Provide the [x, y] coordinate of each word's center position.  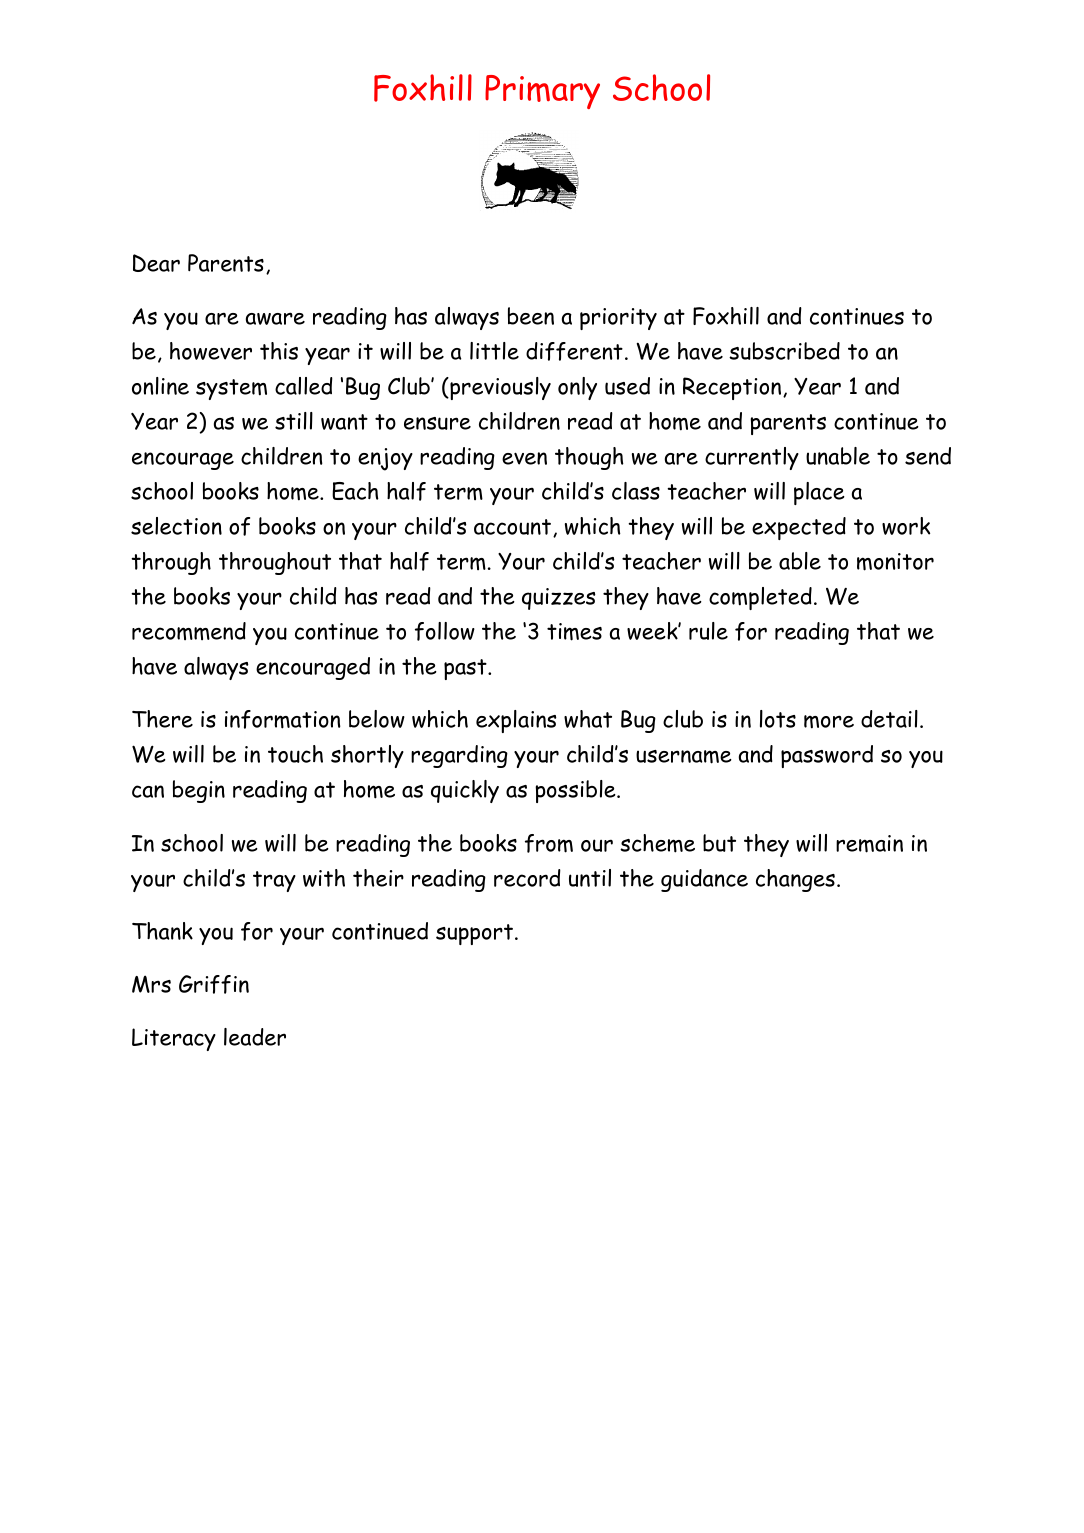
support [474, 934]
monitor [895, 562]
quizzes [559, 599]
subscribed [784, 351]
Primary [542, 92]
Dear [156, 263]
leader [255, 1037]
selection [176, 526]
